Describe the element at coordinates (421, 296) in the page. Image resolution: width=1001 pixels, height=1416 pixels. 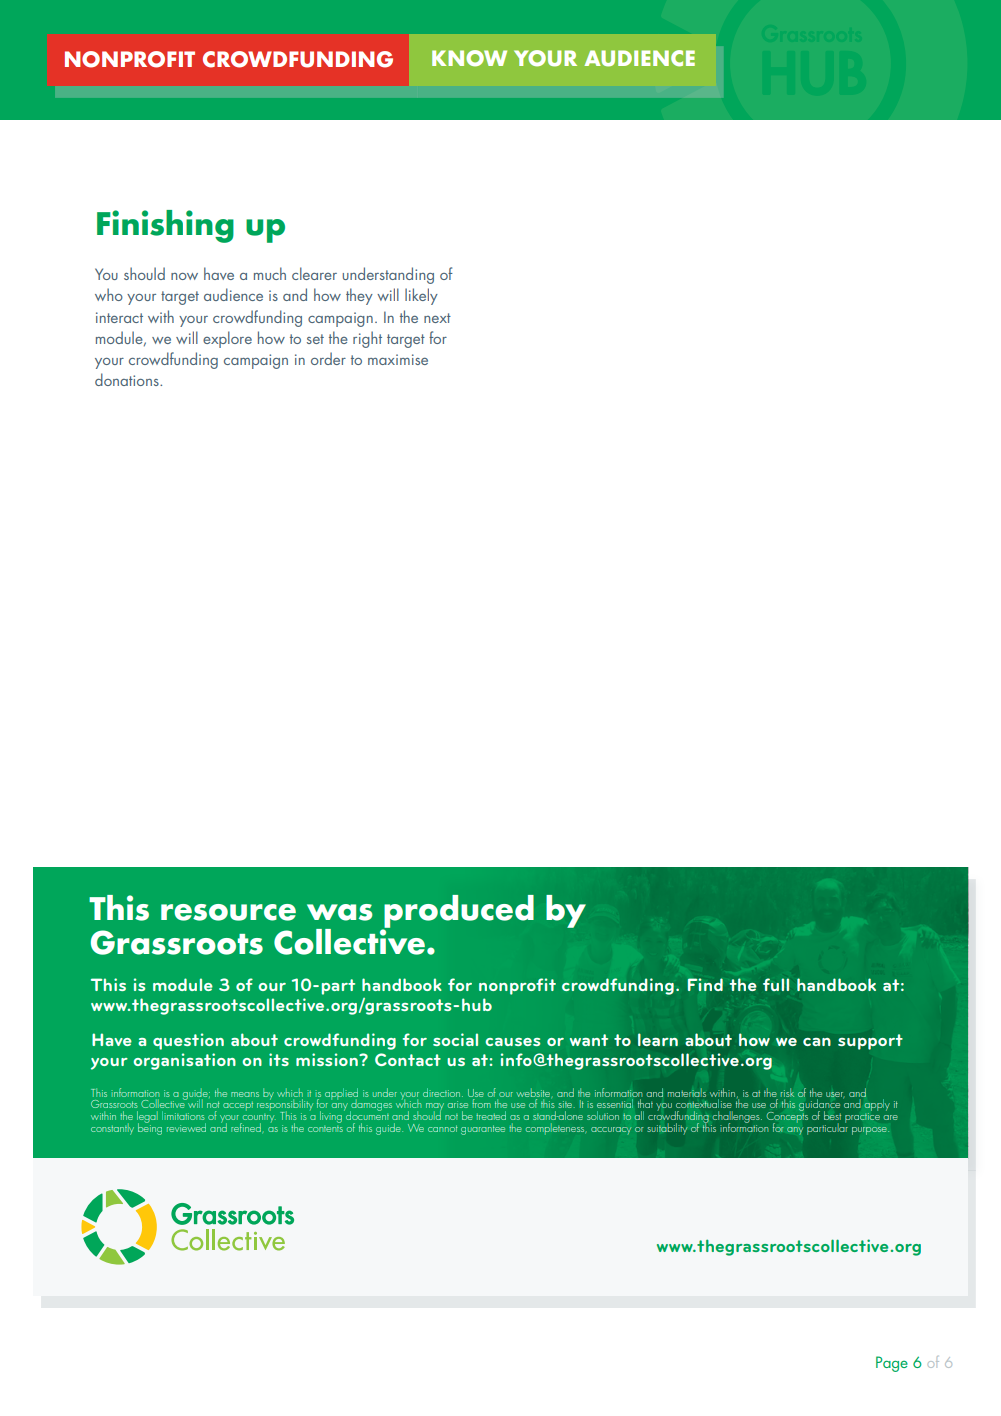
I see `likely` at that location.
